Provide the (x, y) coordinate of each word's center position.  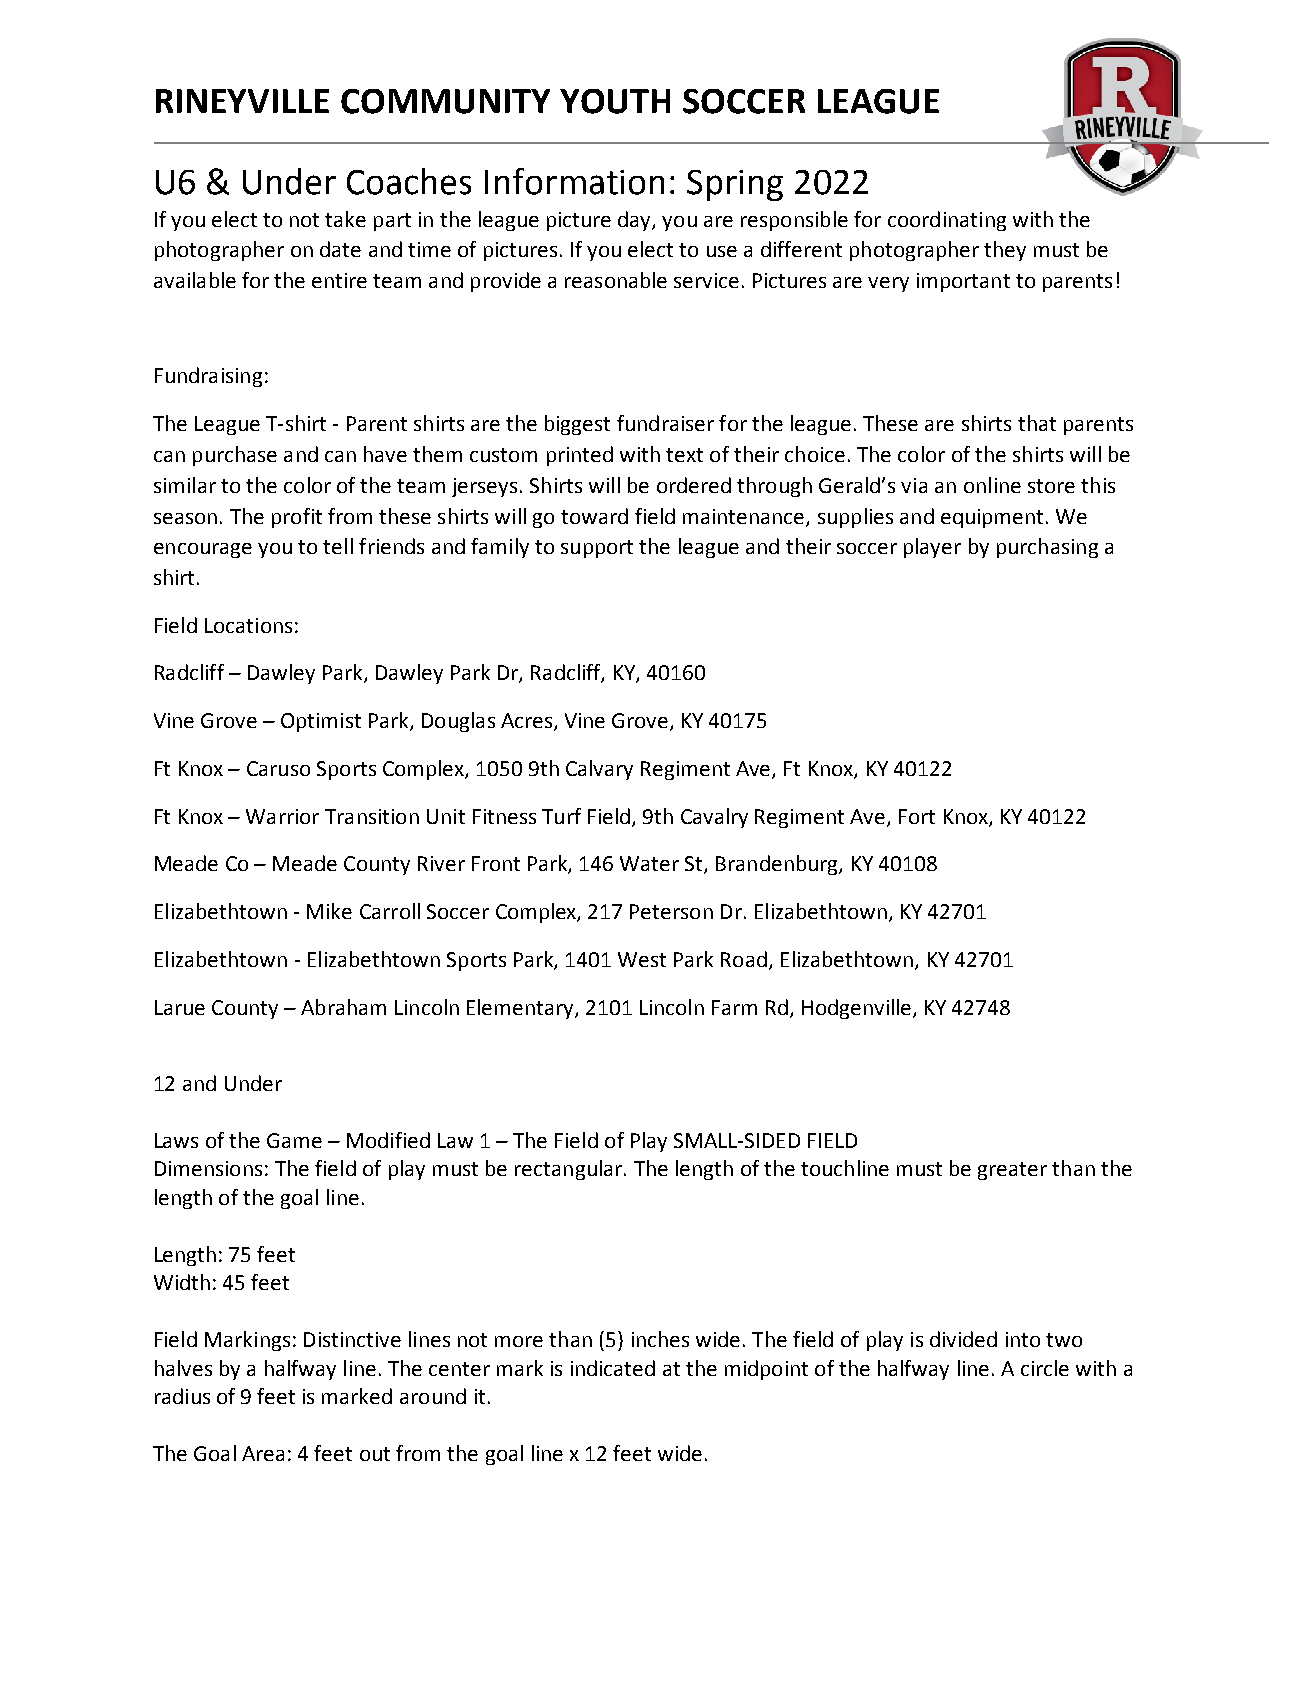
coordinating (947, 221)
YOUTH (615, 101)
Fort (917, 816)
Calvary (599, 770)
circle (1045, 1368)
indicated (613, 1368)
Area (263, 1453)
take (345, 219)
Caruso (278, 768)
